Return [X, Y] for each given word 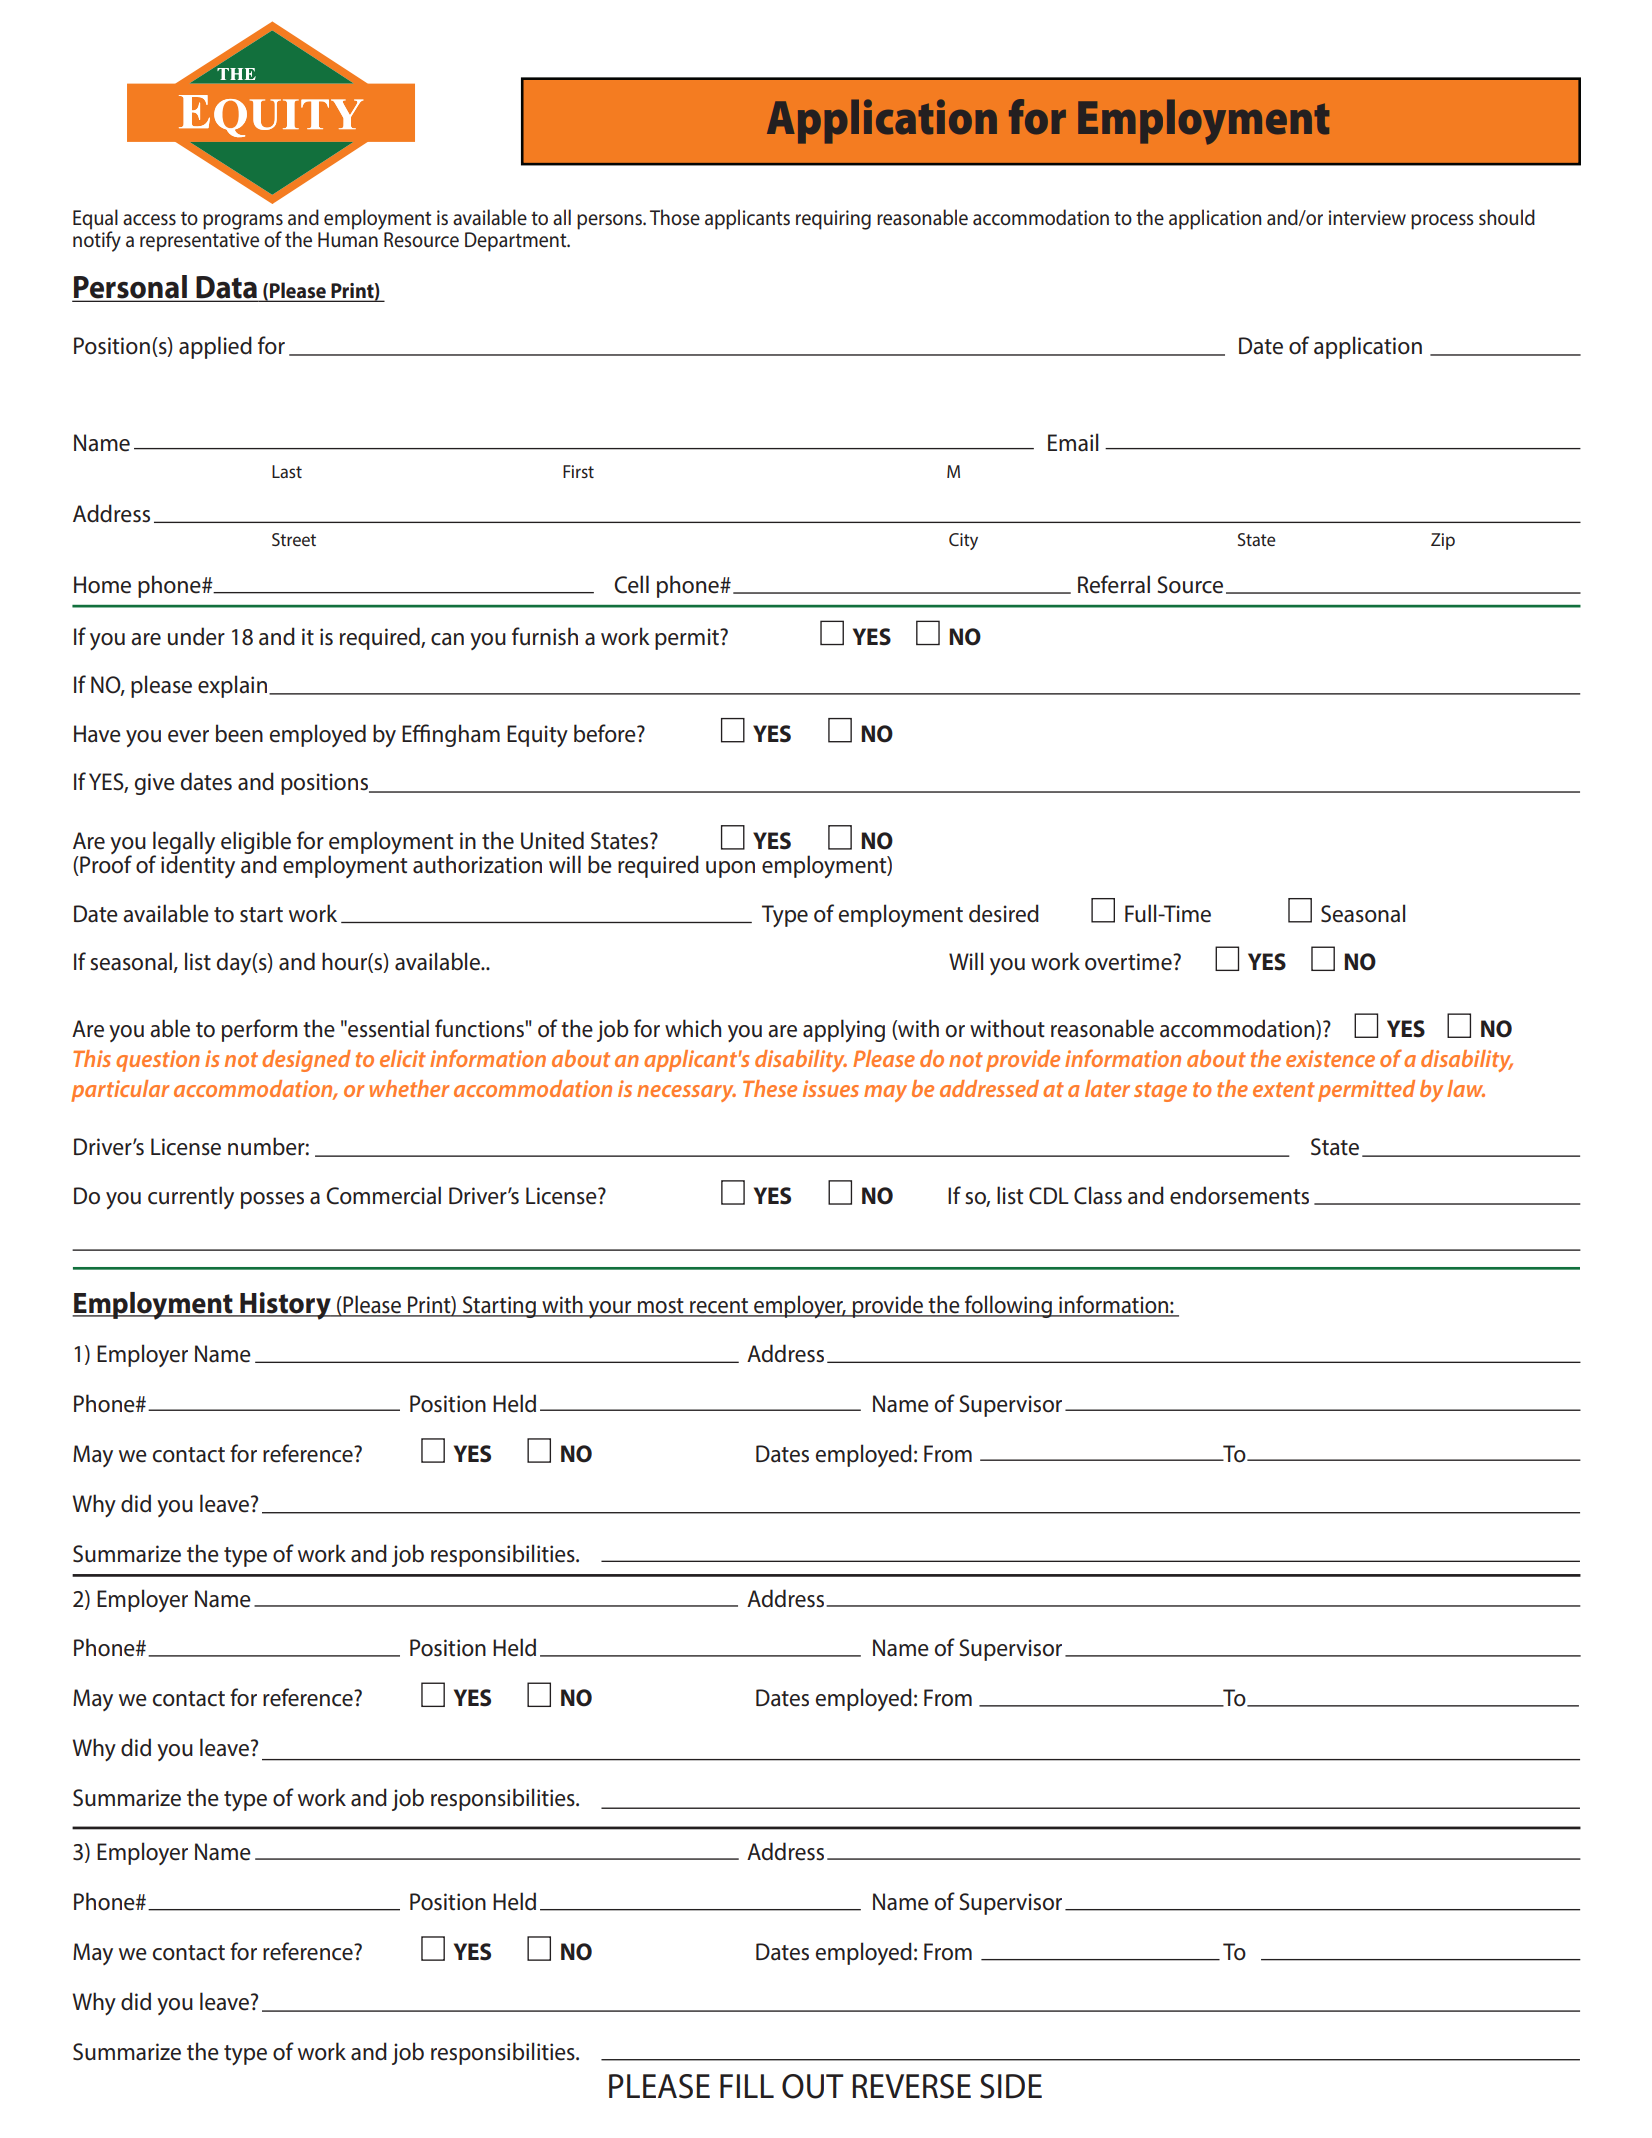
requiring [833, 220]
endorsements [1239, 1195]
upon [730, 869]
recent [719, 1307]
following [1008, 1306]
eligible [256, 843]
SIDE [1011, 2086]
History [285, 1306]
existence [1330, 1058]
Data [226, 288]
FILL [747, 2086]
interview [1367, 218]
